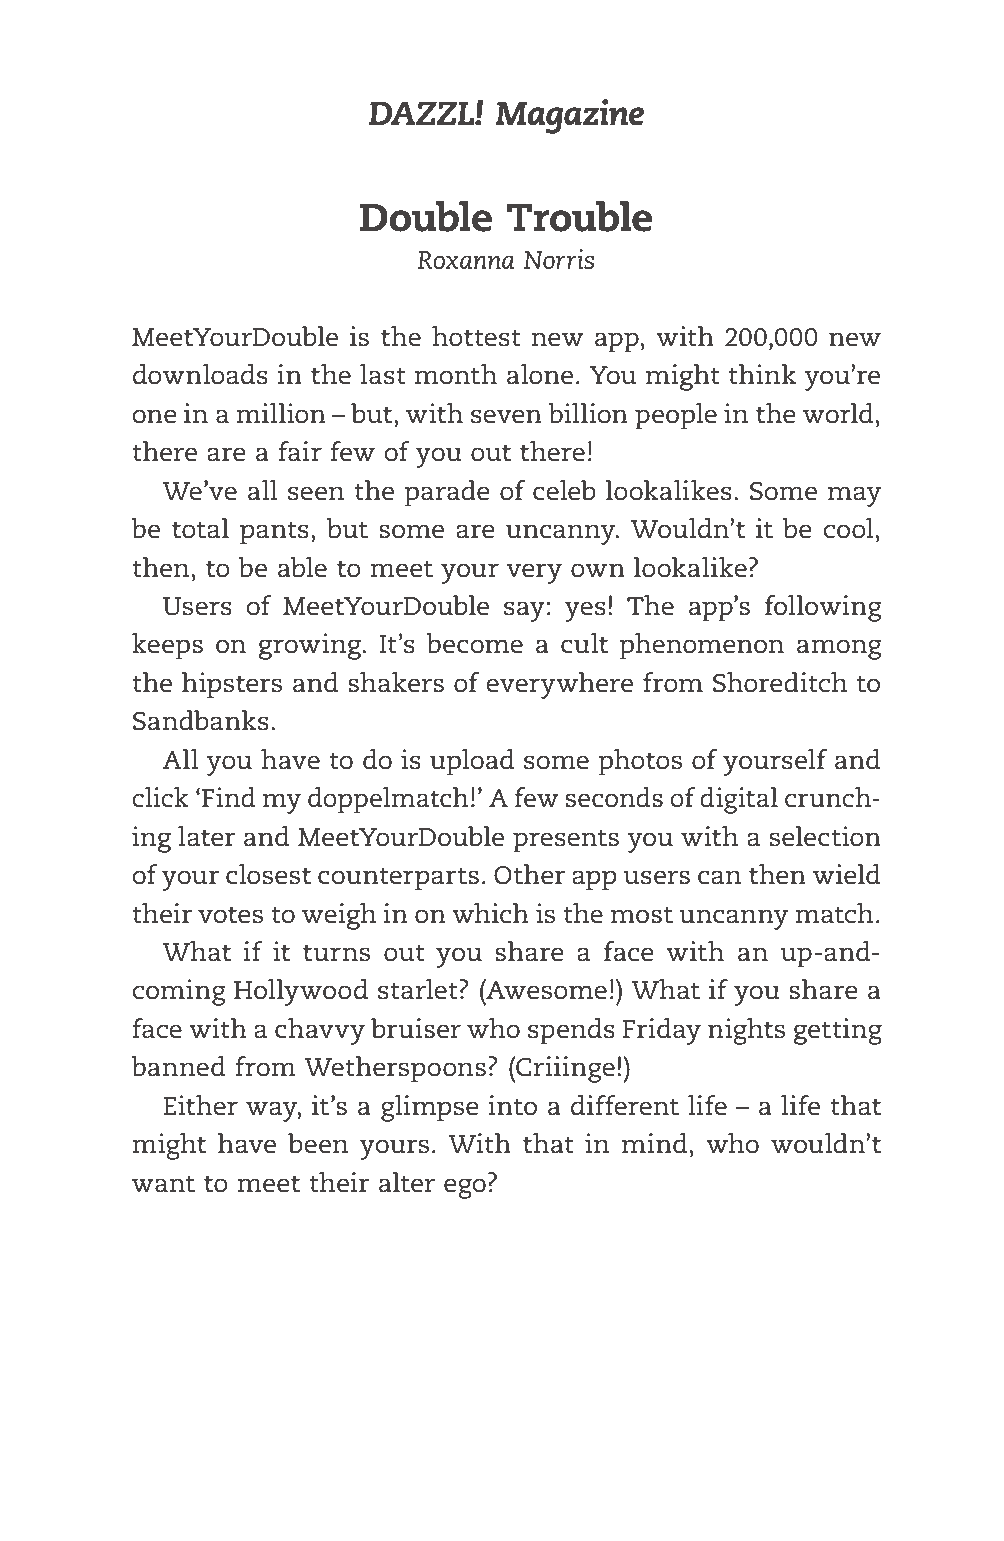  I want to click on Trouble, so click(580, 216).
